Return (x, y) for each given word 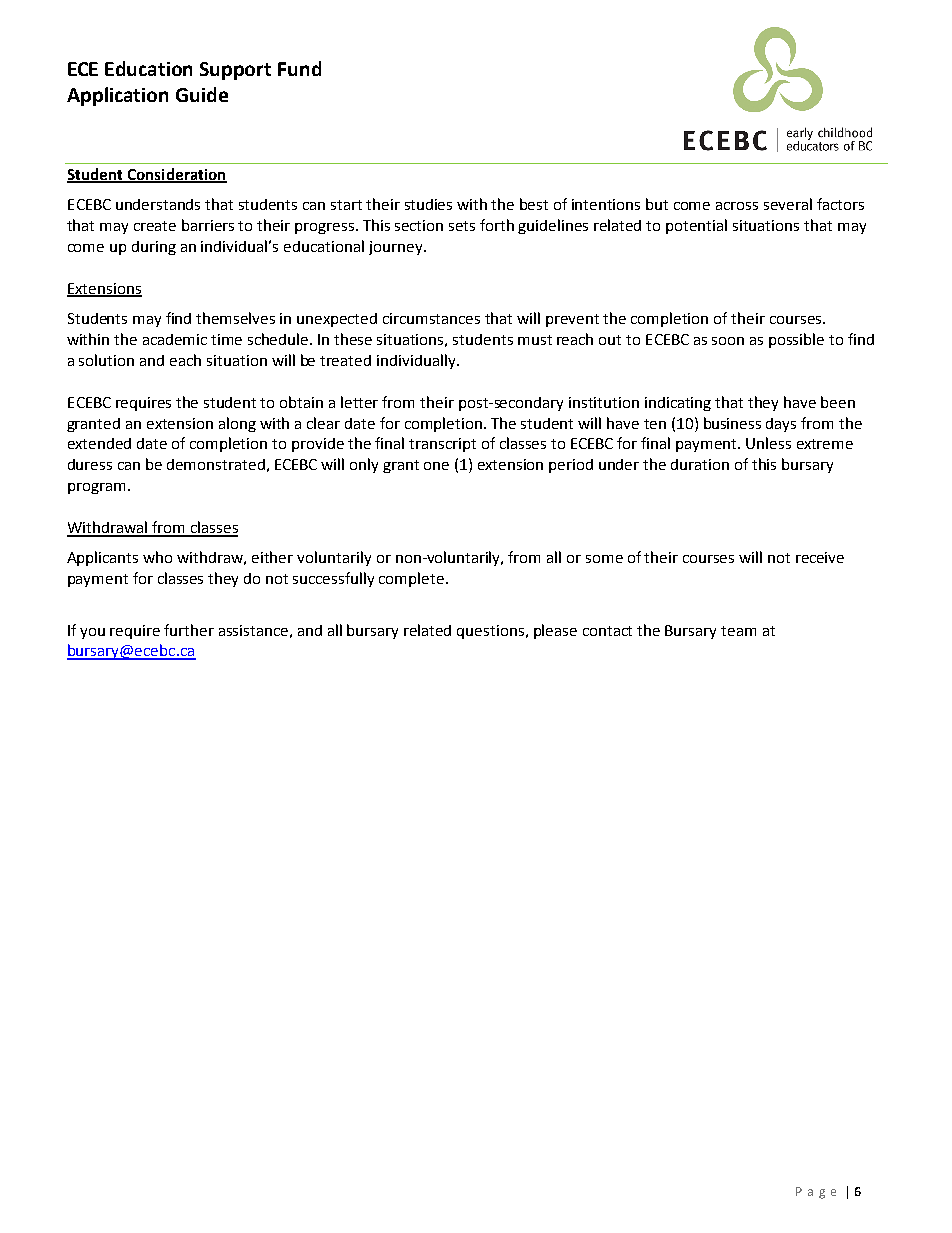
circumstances (431, 318)
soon (728, 341)
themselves (235, 318)
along (237, 424)
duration (700, 464)
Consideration (176, 175)
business (732, 423)
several (788, 204)
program (96, 488)
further (189, 630)
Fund (299, 68)
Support (235, 71)
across (737, 206)
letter (359, 402)
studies (428, 204)
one (436, 466)
